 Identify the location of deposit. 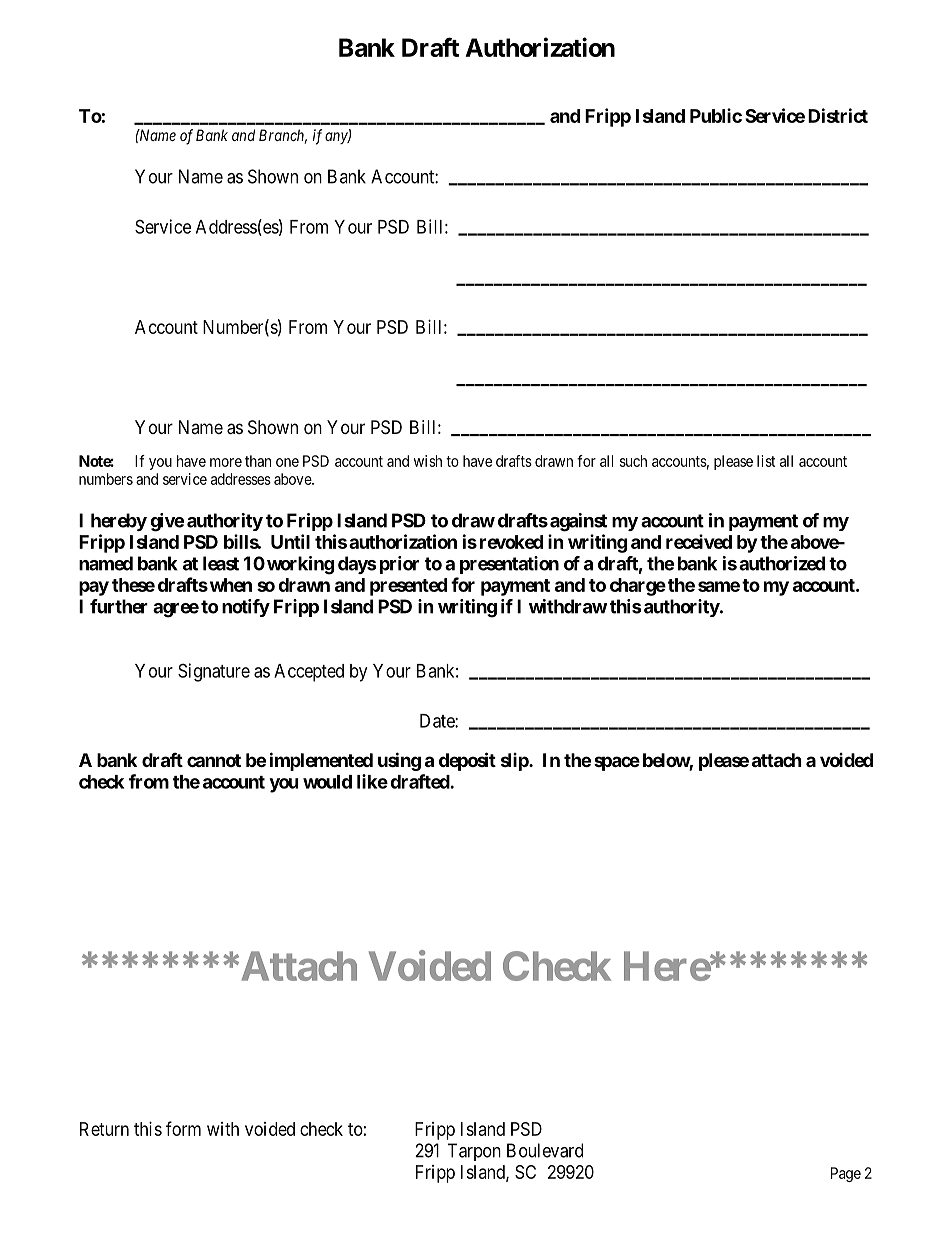
(467, 761).
